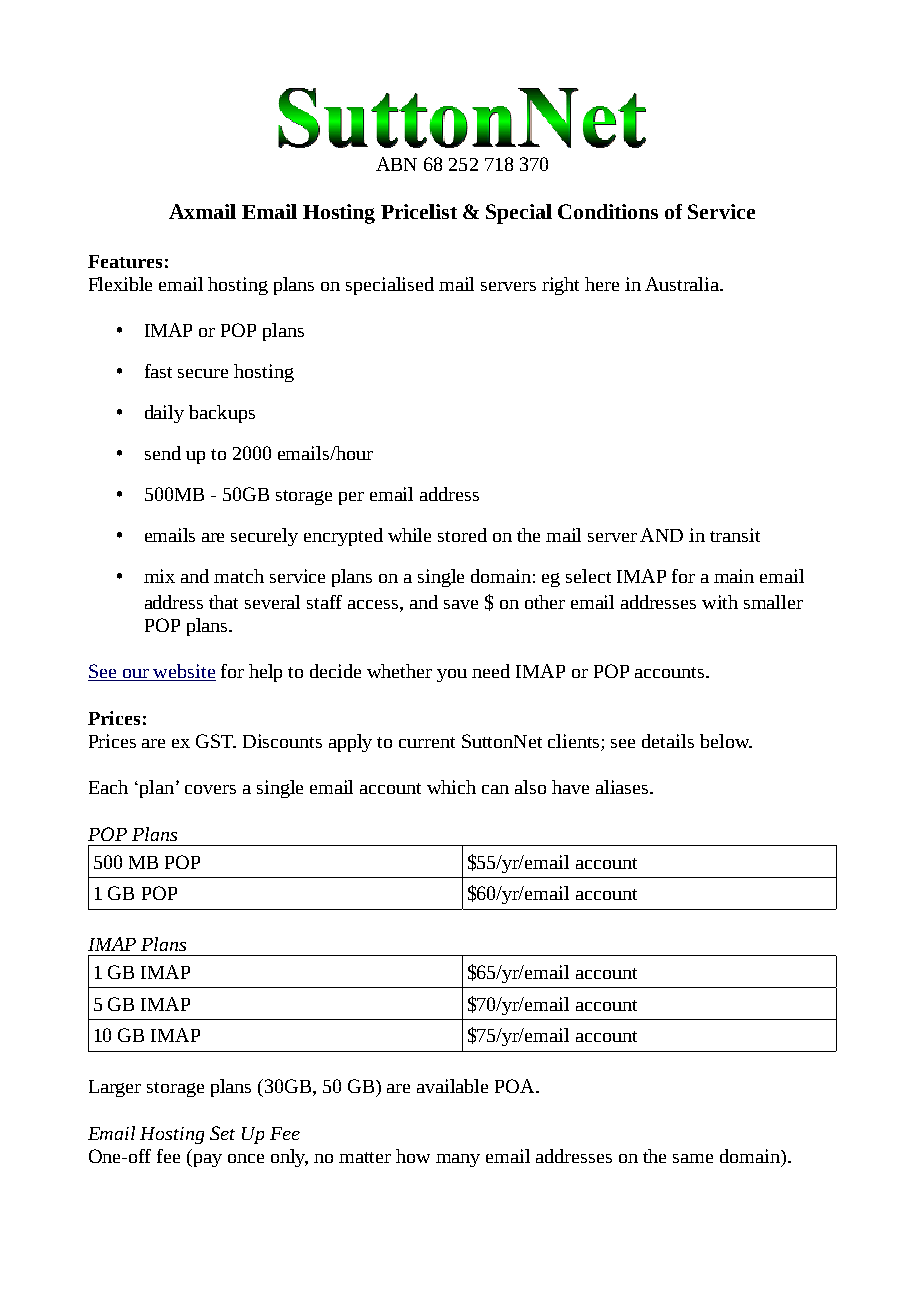 The height and width of the page is (1308, 924). What do you see at coordinates (419, 211) in the page?
I see `Pricelist` at bounding box center [419, 211].
